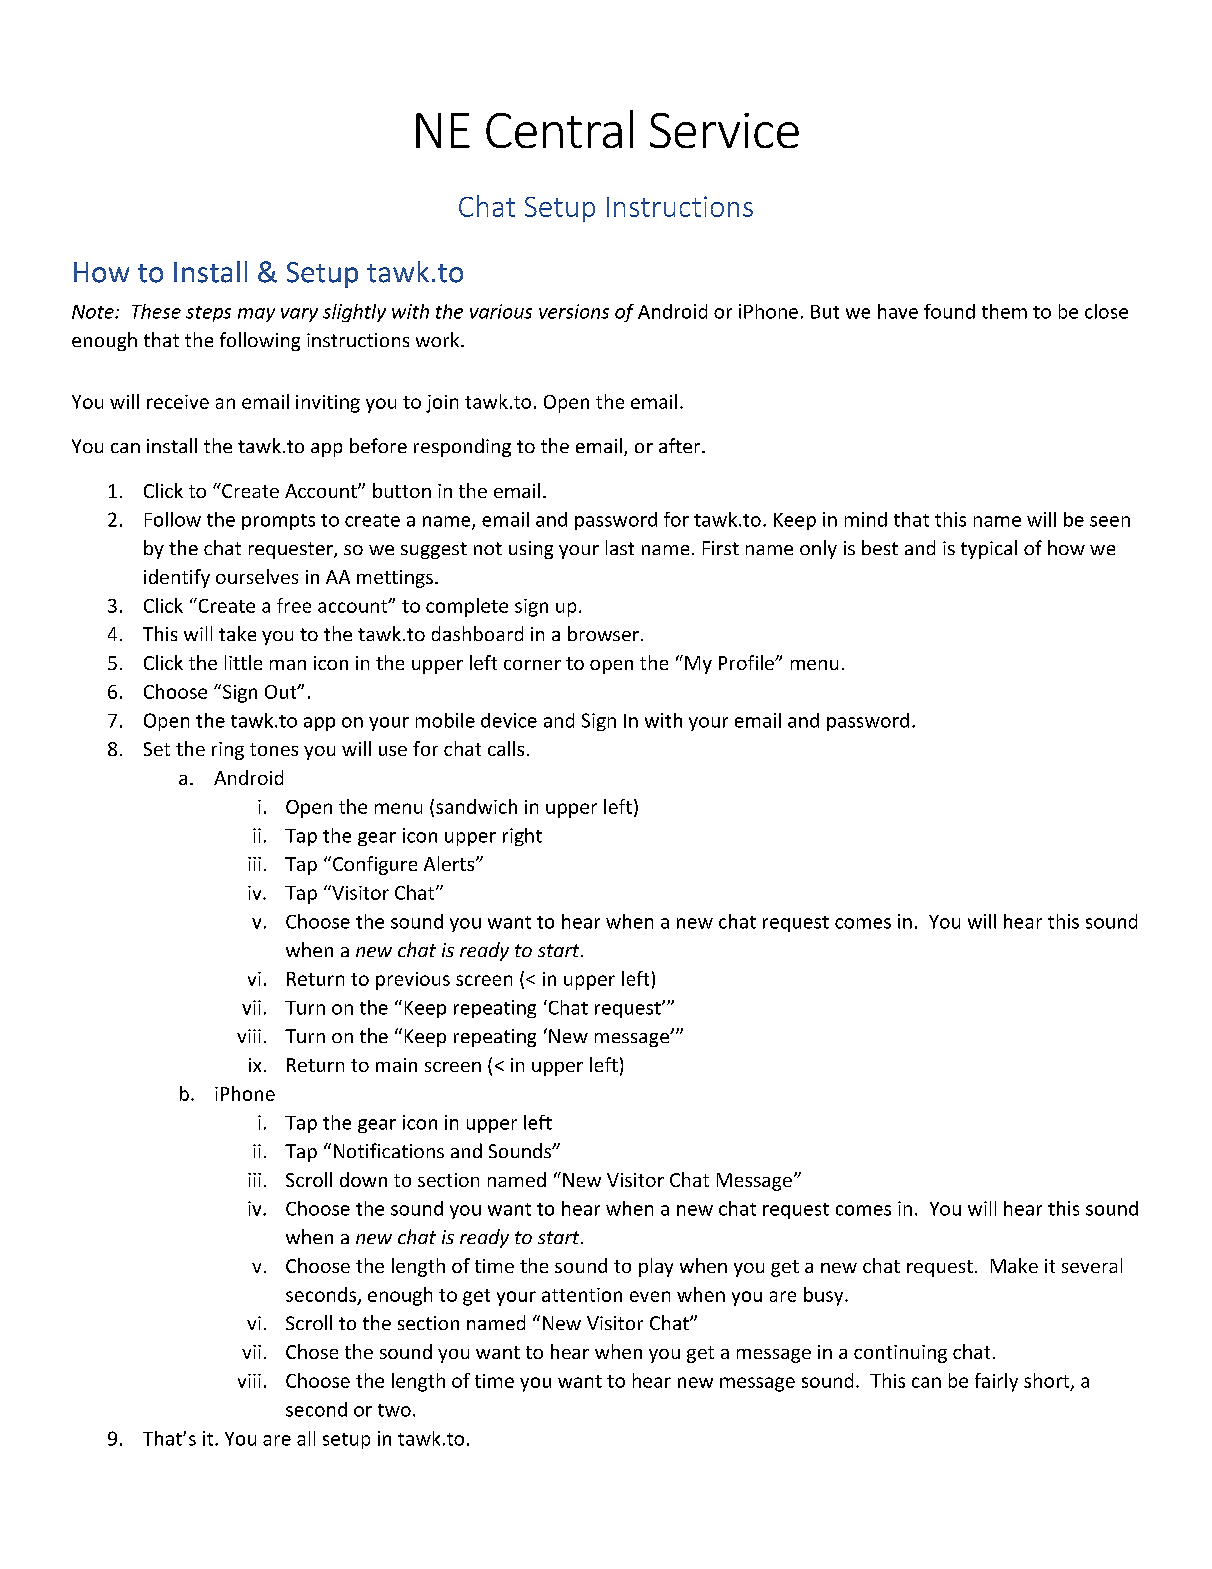 The width and height of the page is (1212, 1569). What do you see at coordinates (208, 314) in the page?
I see `steps` at bounding box center [208, 314].
